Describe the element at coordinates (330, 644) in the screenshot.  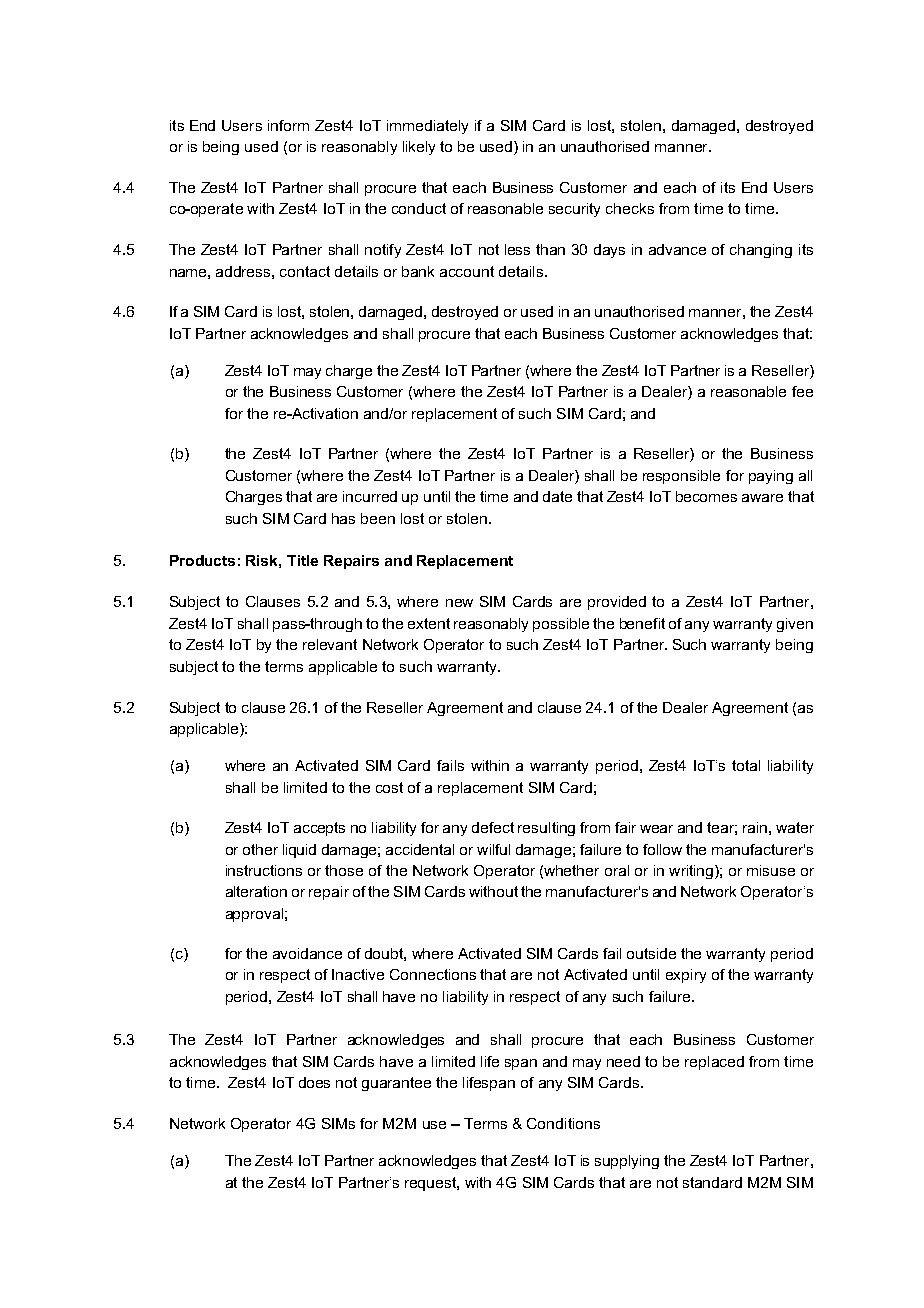
I see `relevant` at that location.
